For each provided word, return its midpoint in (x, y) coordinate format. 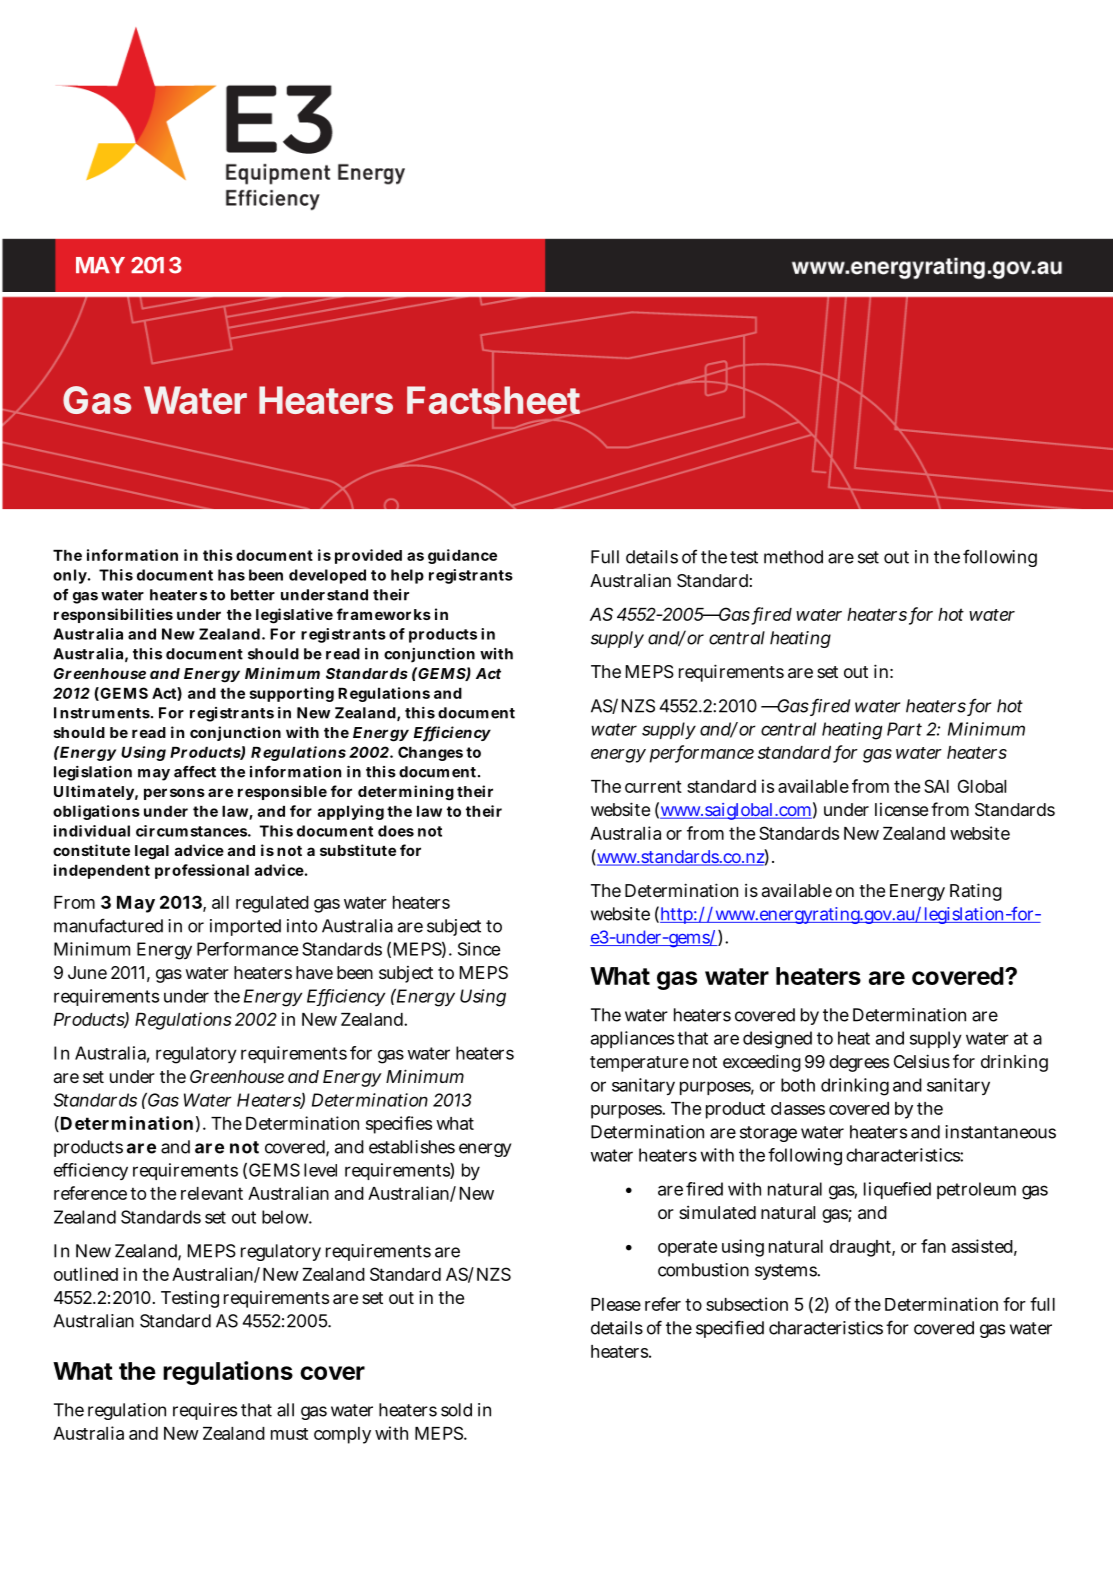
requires (205, 1411)
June (87, 972)
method (793, 557)
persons (174, 794)
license (901, 809)
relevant (212, 1193)
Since (479, 949)
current (653, 786)
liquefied (897, 1190)
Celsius (922, 1061)
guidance (462, 556)
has (231, 575)
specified (730, 1329)
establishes (412, 1147)
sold (456, 1410)
